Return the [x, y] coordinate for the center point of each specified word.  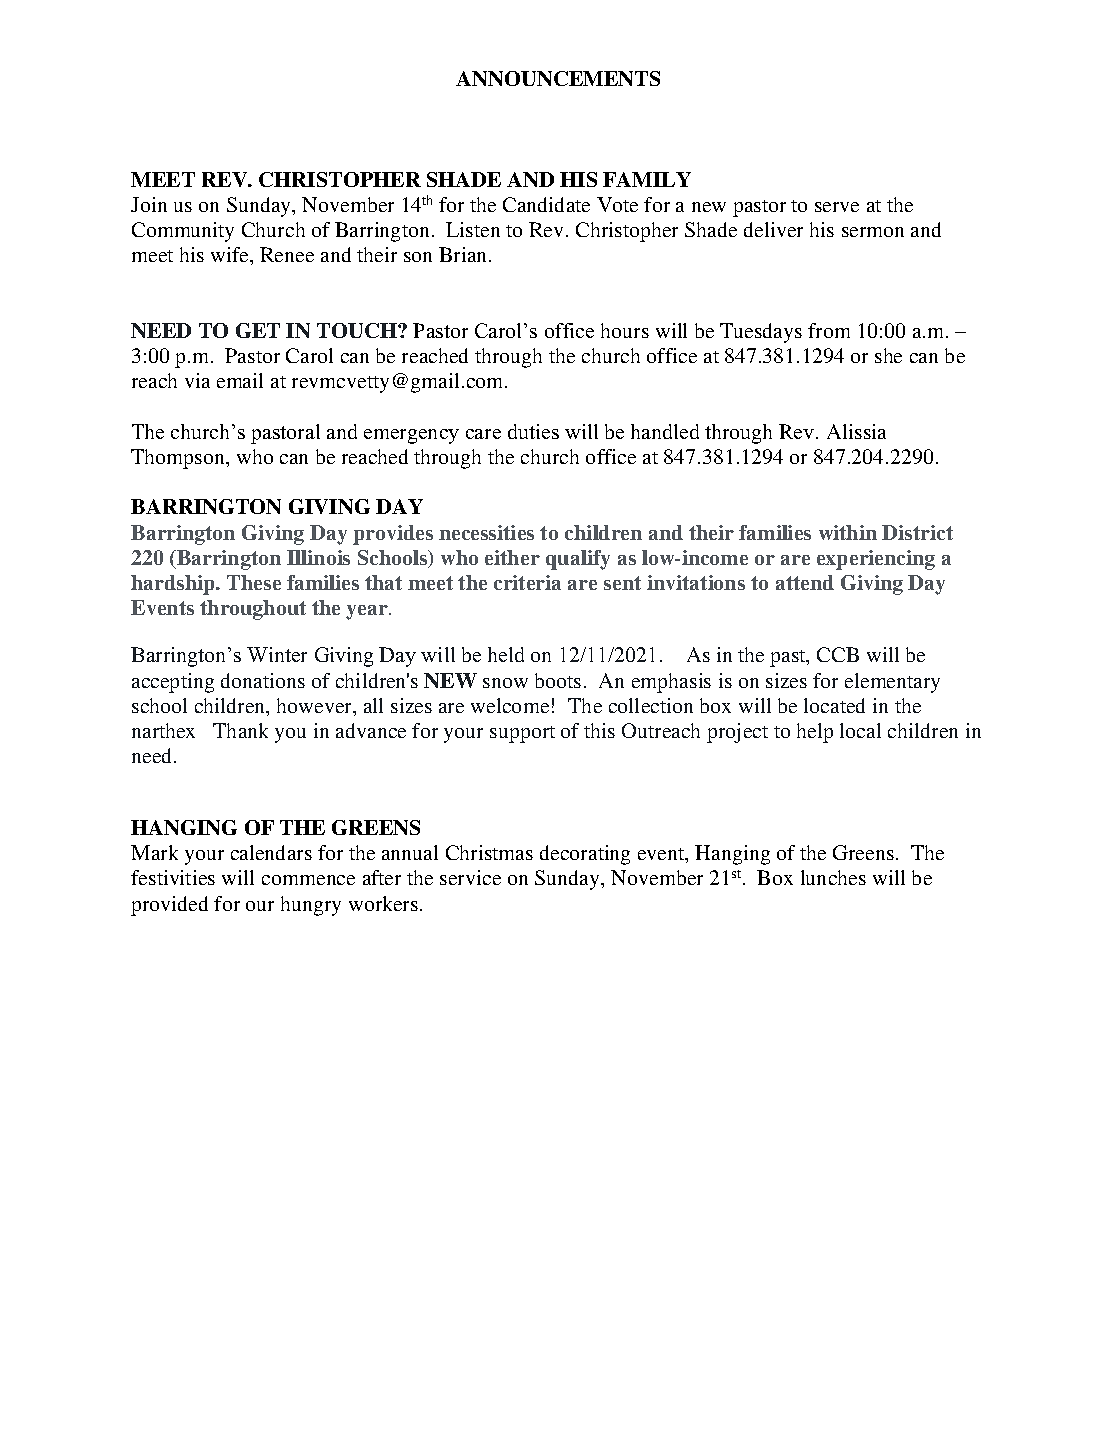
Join [149, 204]
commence [308, 880]
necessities [486, 532]
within [848, 532]
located [834, 705]
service [470, 877]
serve [837, 207]
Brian [464, 254]
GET [258, 330]
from [829, 330]
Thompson [179, 459]
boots [558, 680]
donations [263, 680]
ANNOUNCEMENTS [558, 78]
